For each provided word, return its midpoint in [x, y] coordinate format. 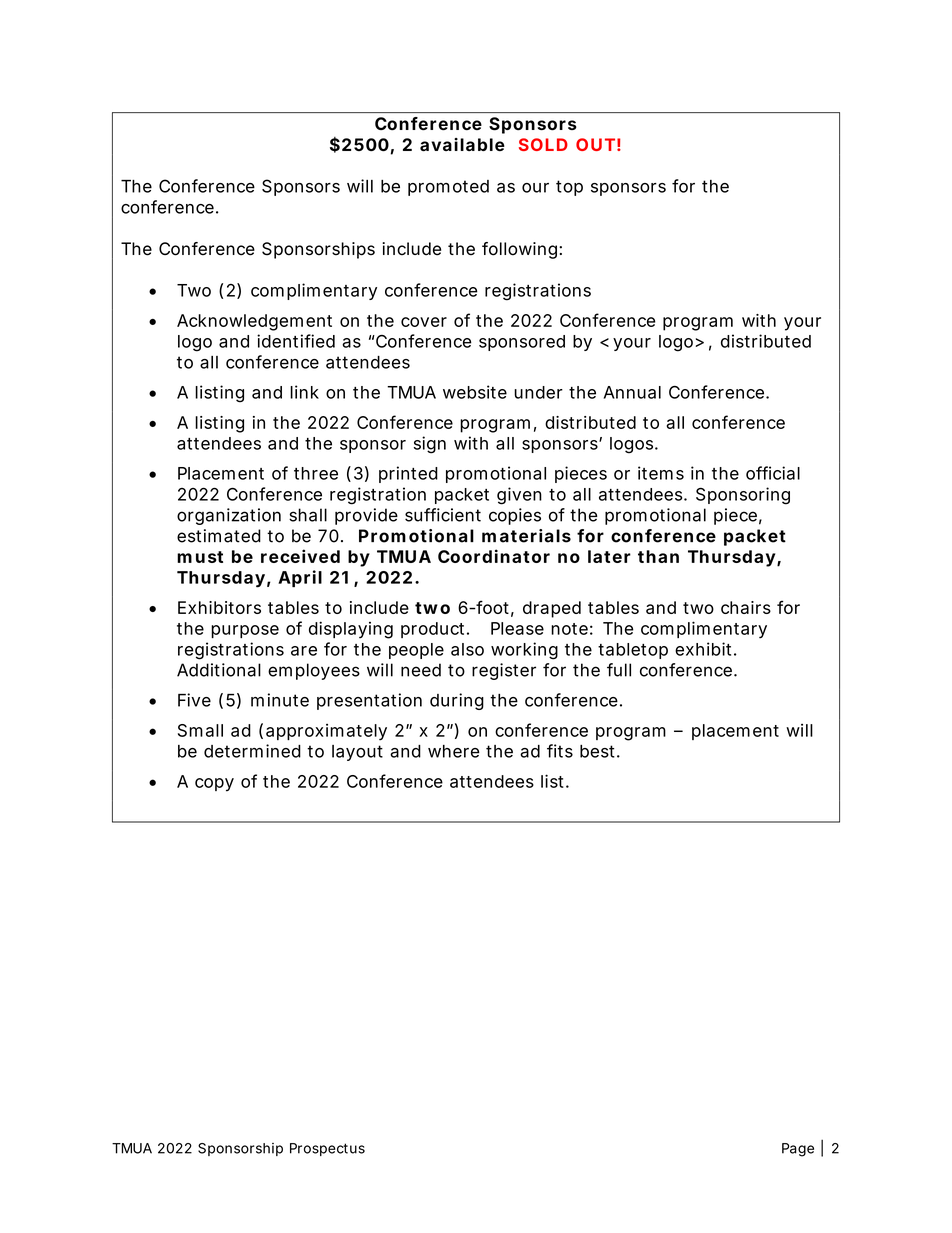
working [524, 651]
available [462, 144]
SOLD [543, 144]
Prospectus [327, 1149]
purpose [245, 631]
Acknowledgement [254, 322]
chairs [746, 607]
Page [798, 1150]
